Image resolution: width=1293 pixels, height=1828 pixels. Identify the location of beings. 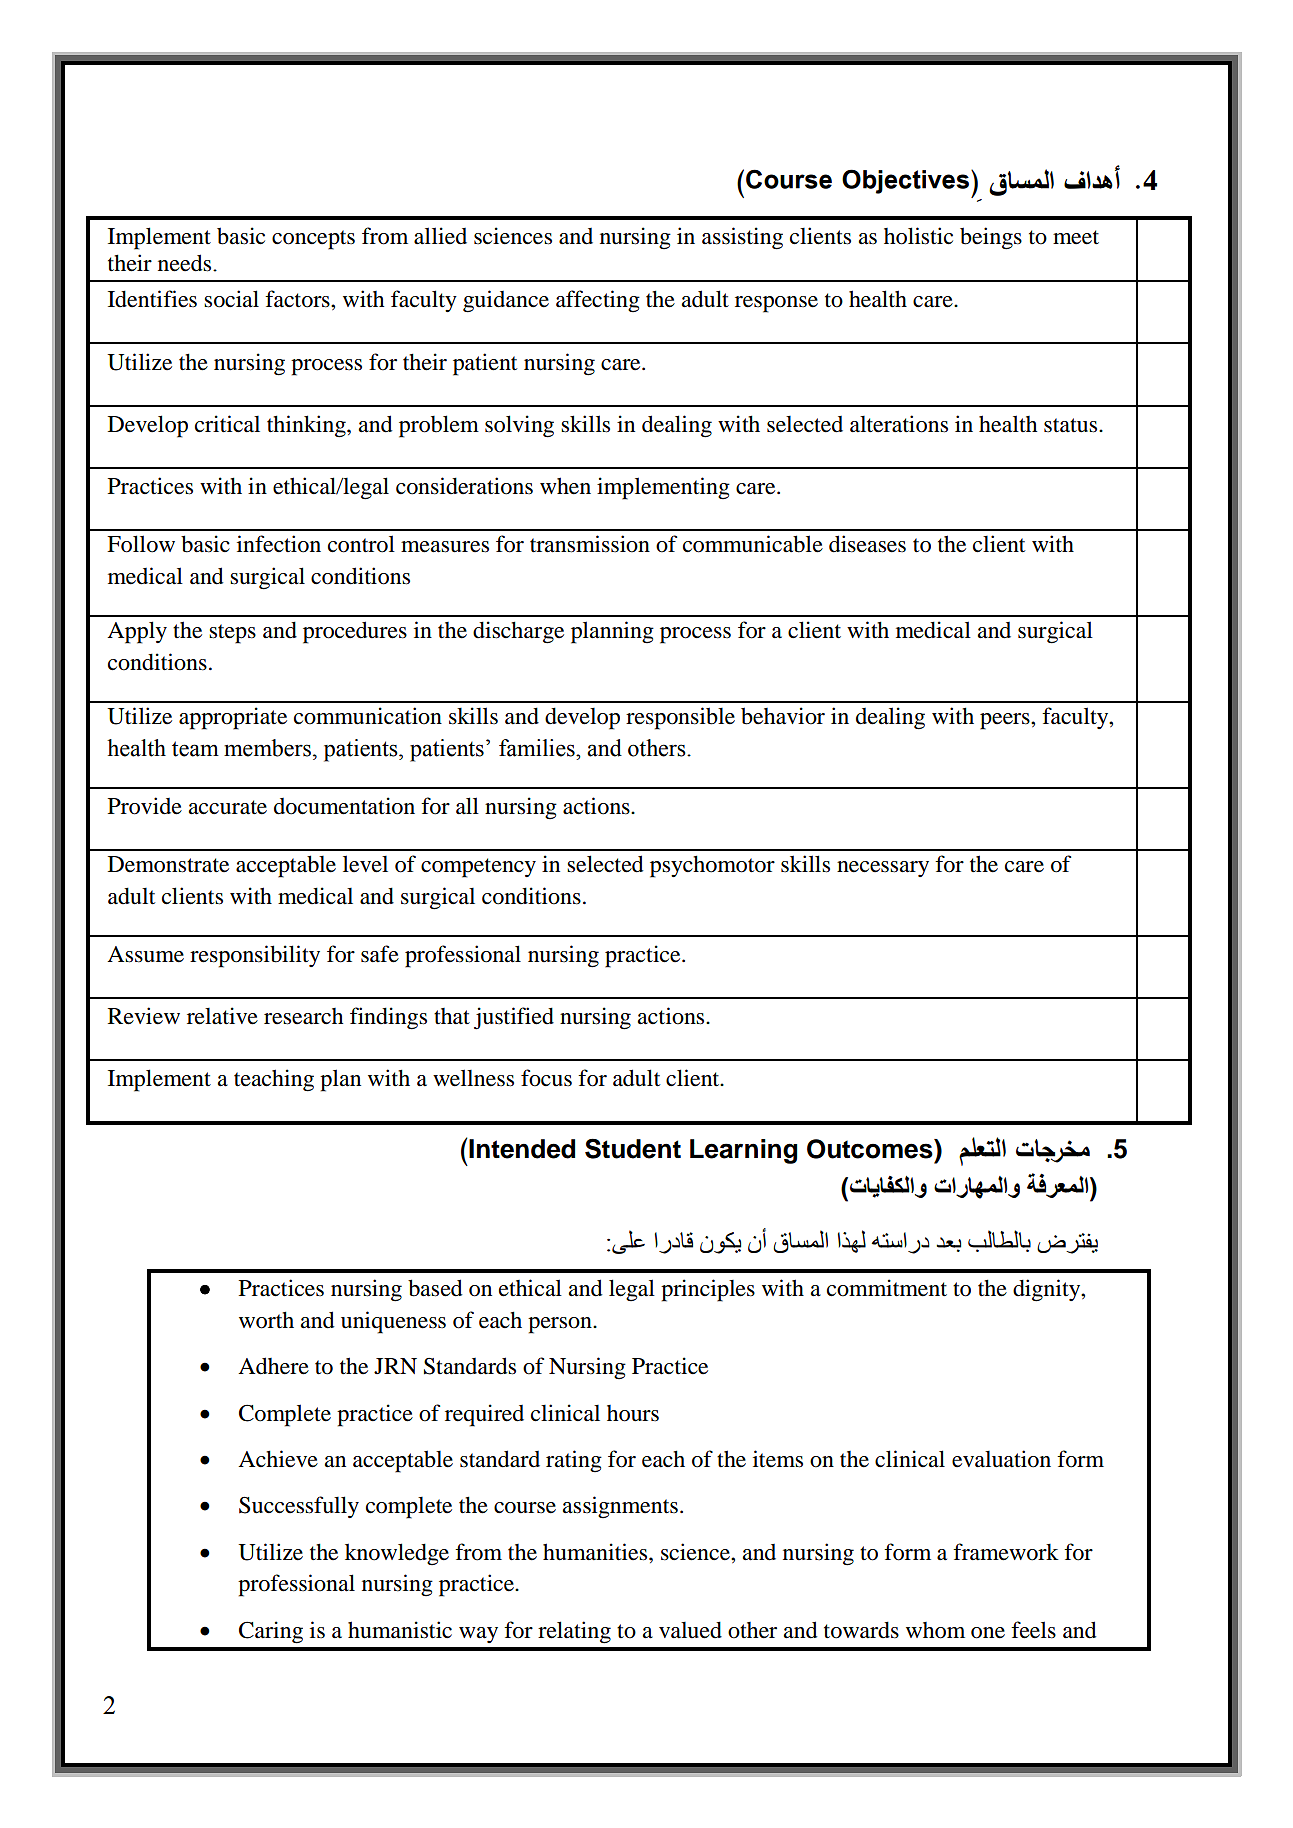
(991, 238).
